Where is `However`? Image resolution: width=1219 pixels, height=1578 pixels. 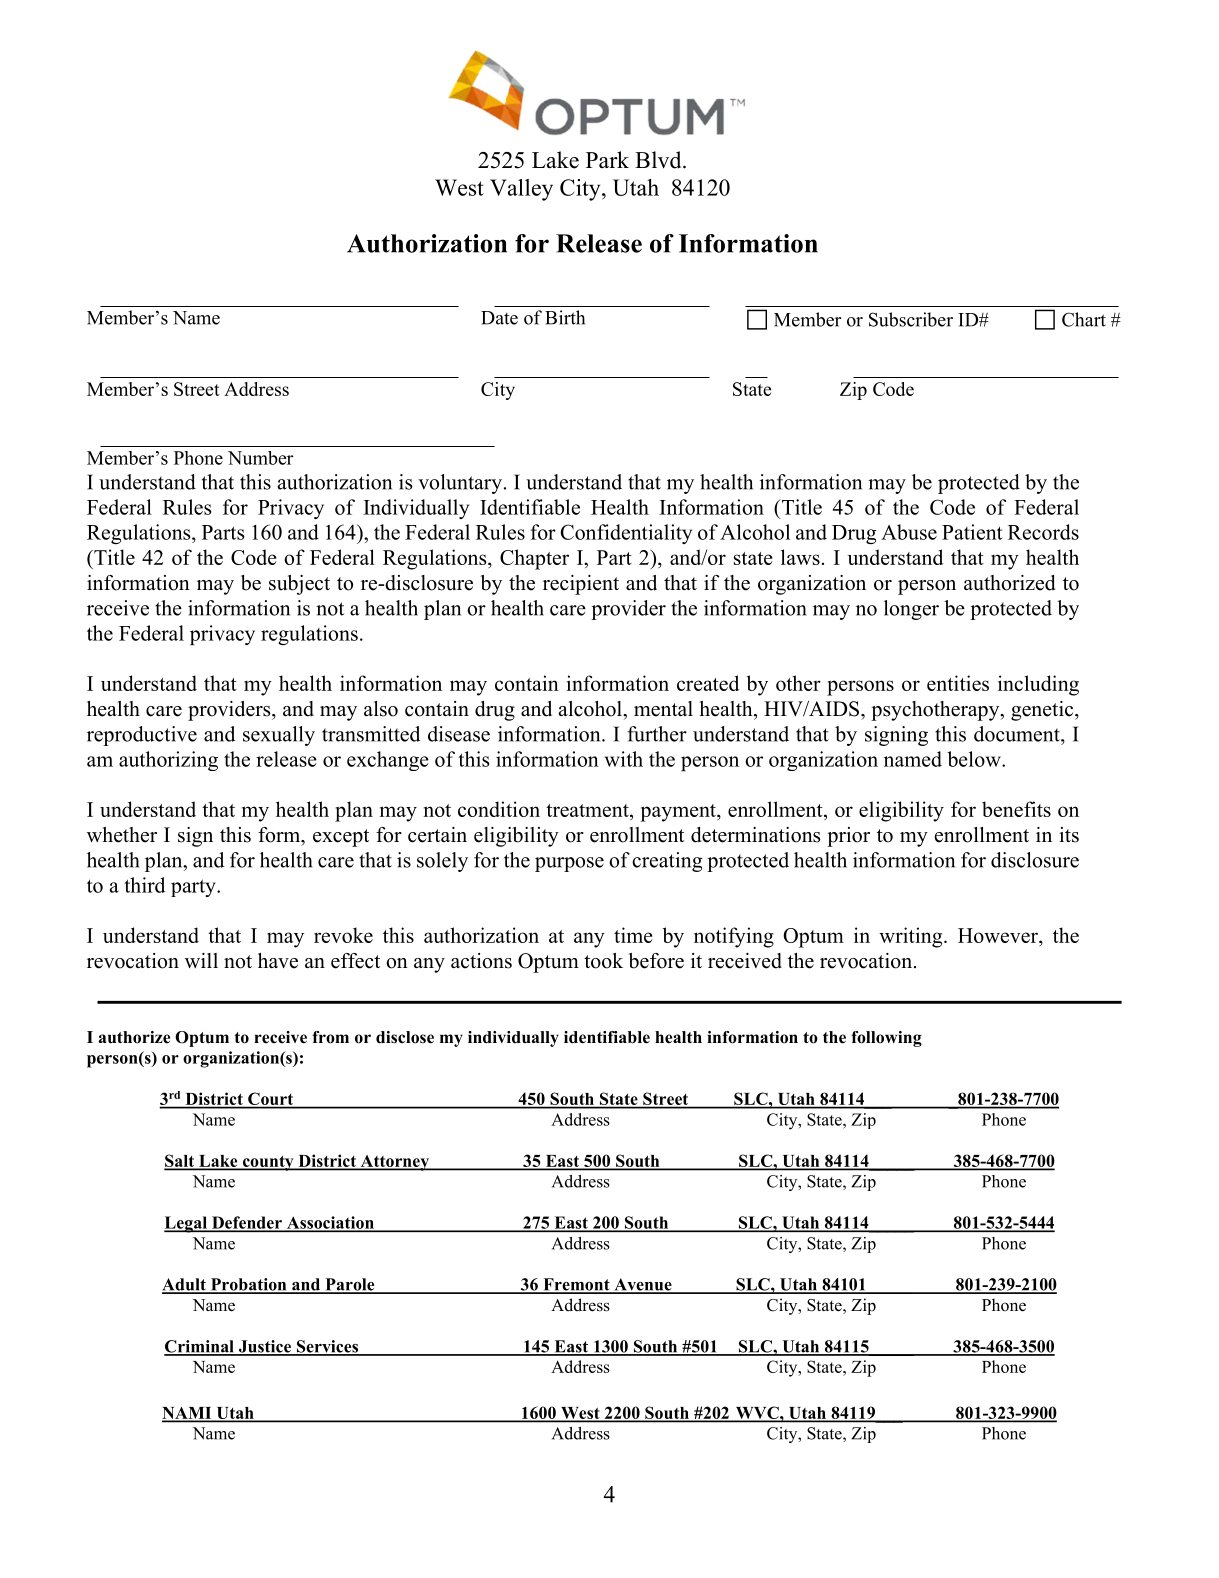
However is located at coordinates (999, 935).
